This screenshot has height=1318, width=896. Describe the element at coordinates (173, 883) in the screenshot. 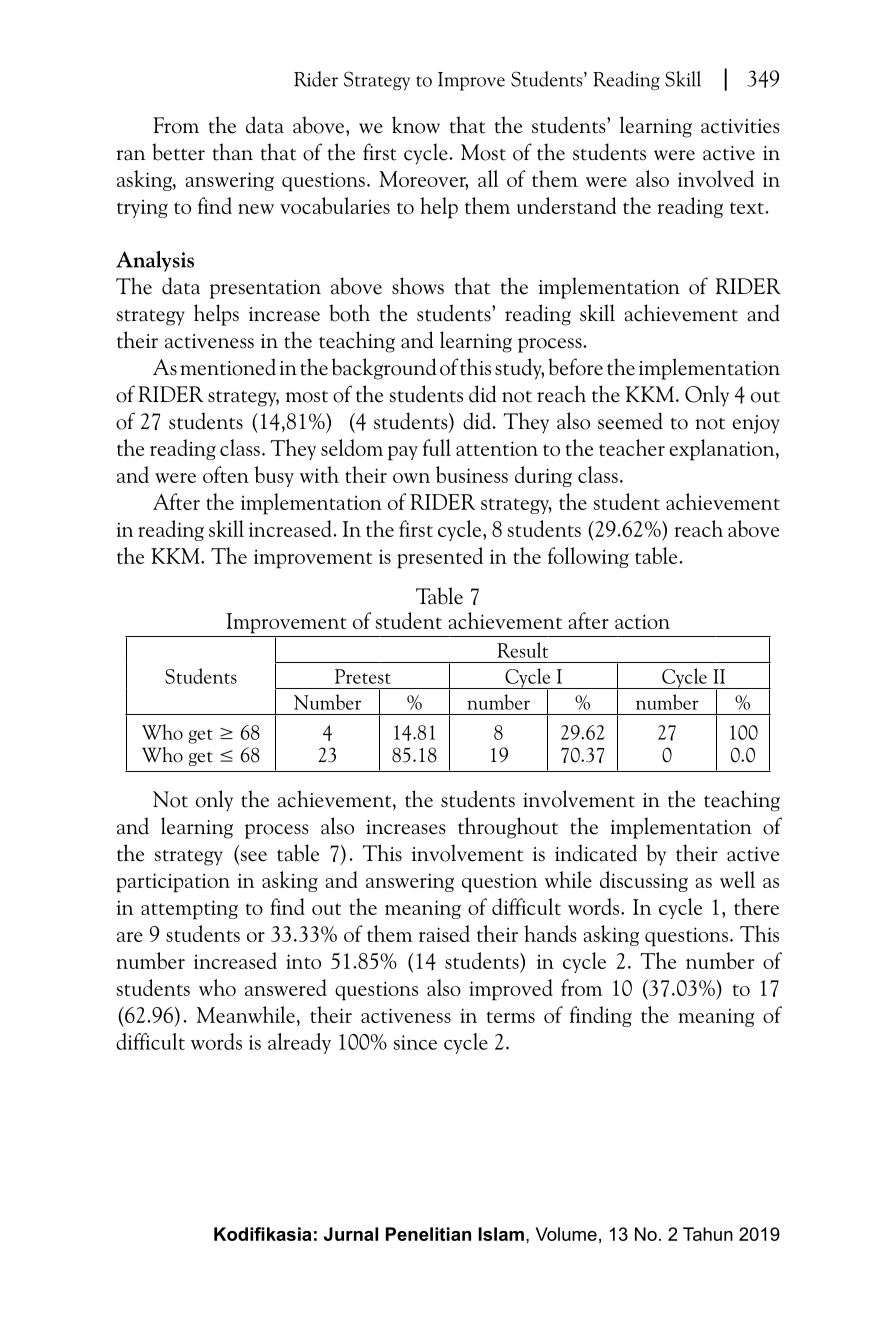

I see `participation` at that location.
